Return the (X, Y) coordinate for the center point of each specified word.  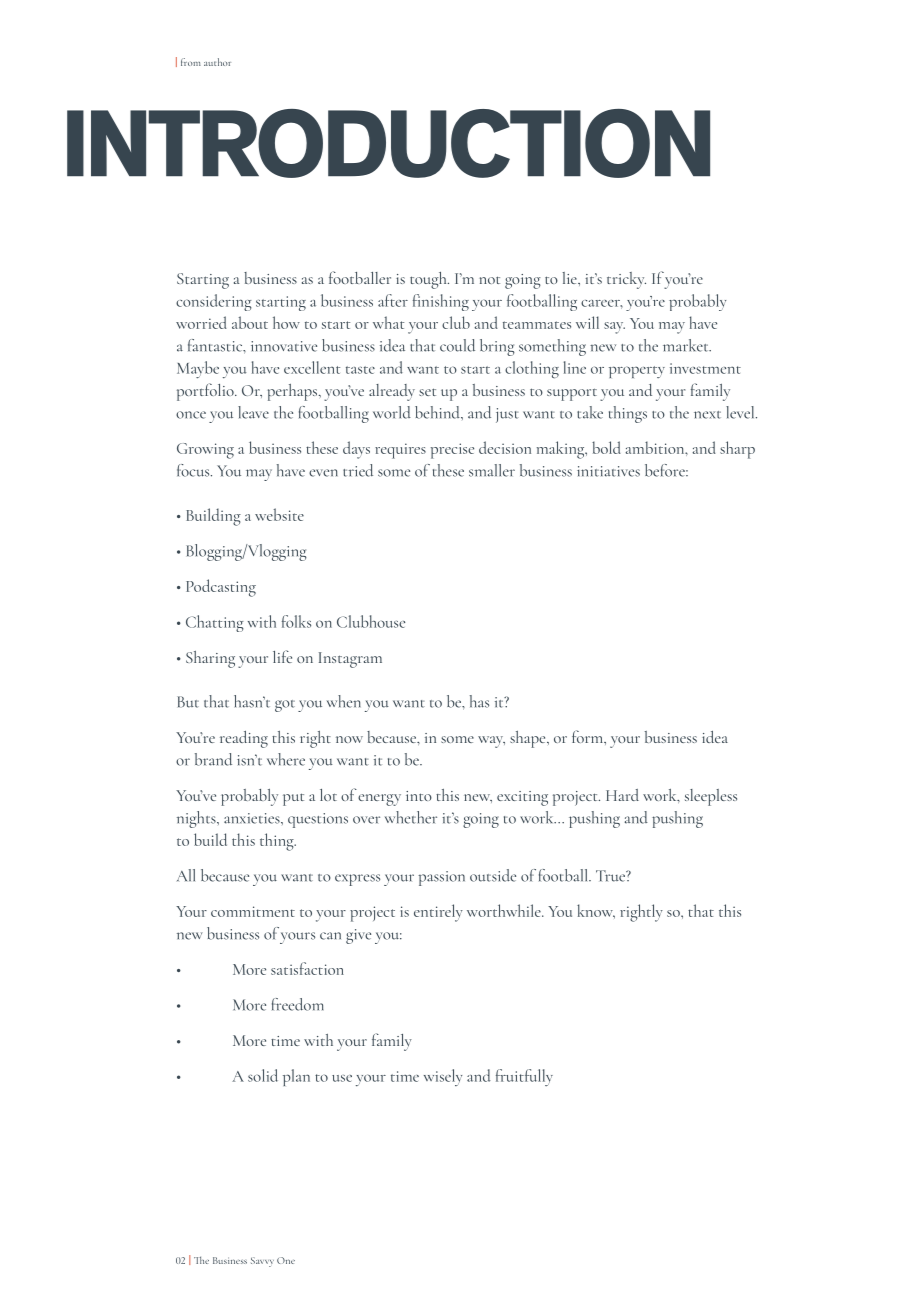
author (217, 62)
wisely (443, 1077)
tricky (626, 280)
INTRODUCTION (388, 143)
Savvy (262, 1262)
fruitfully (524, 1077)
